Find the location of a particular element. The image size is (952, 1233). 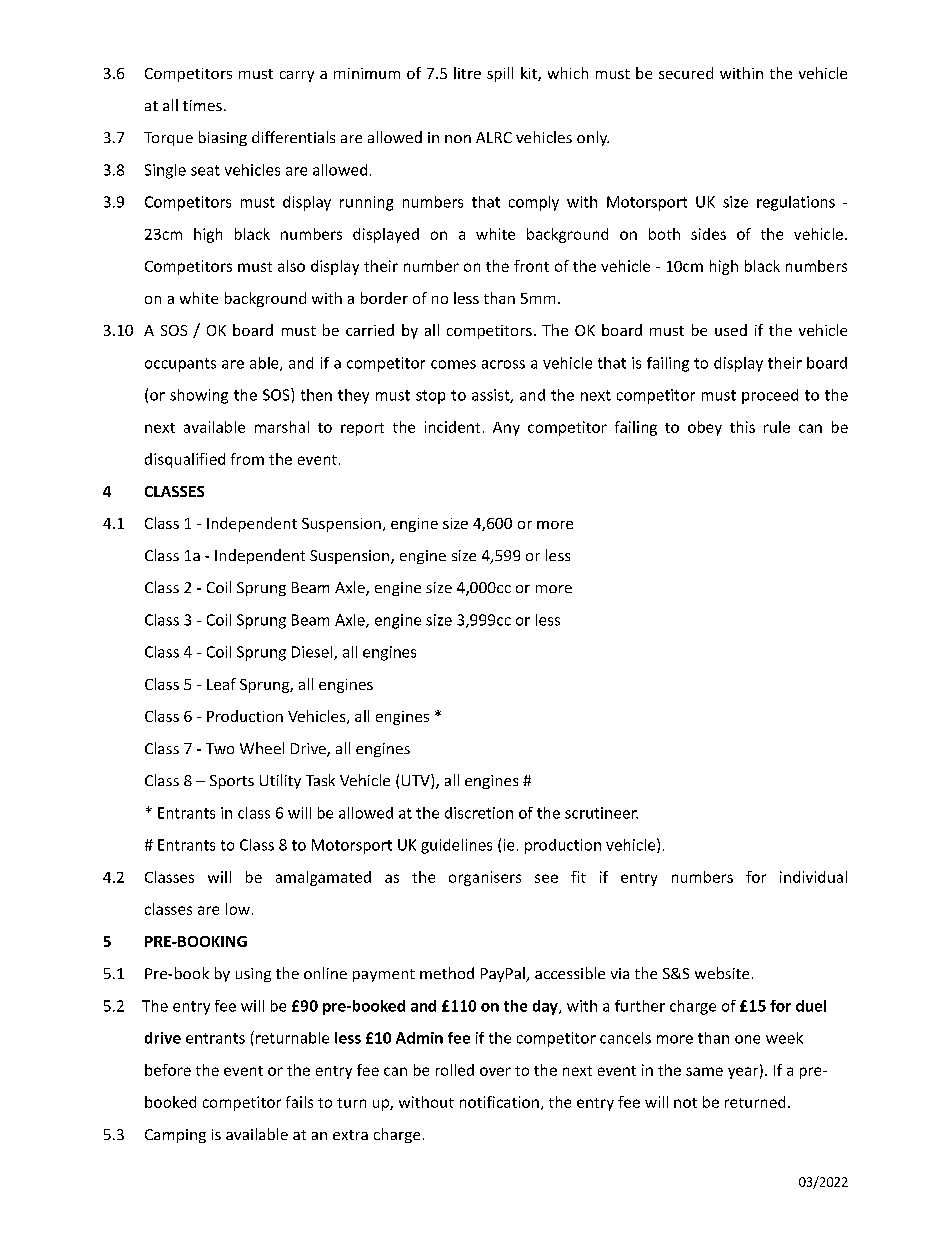

this is located at coordinates (742, 427).
